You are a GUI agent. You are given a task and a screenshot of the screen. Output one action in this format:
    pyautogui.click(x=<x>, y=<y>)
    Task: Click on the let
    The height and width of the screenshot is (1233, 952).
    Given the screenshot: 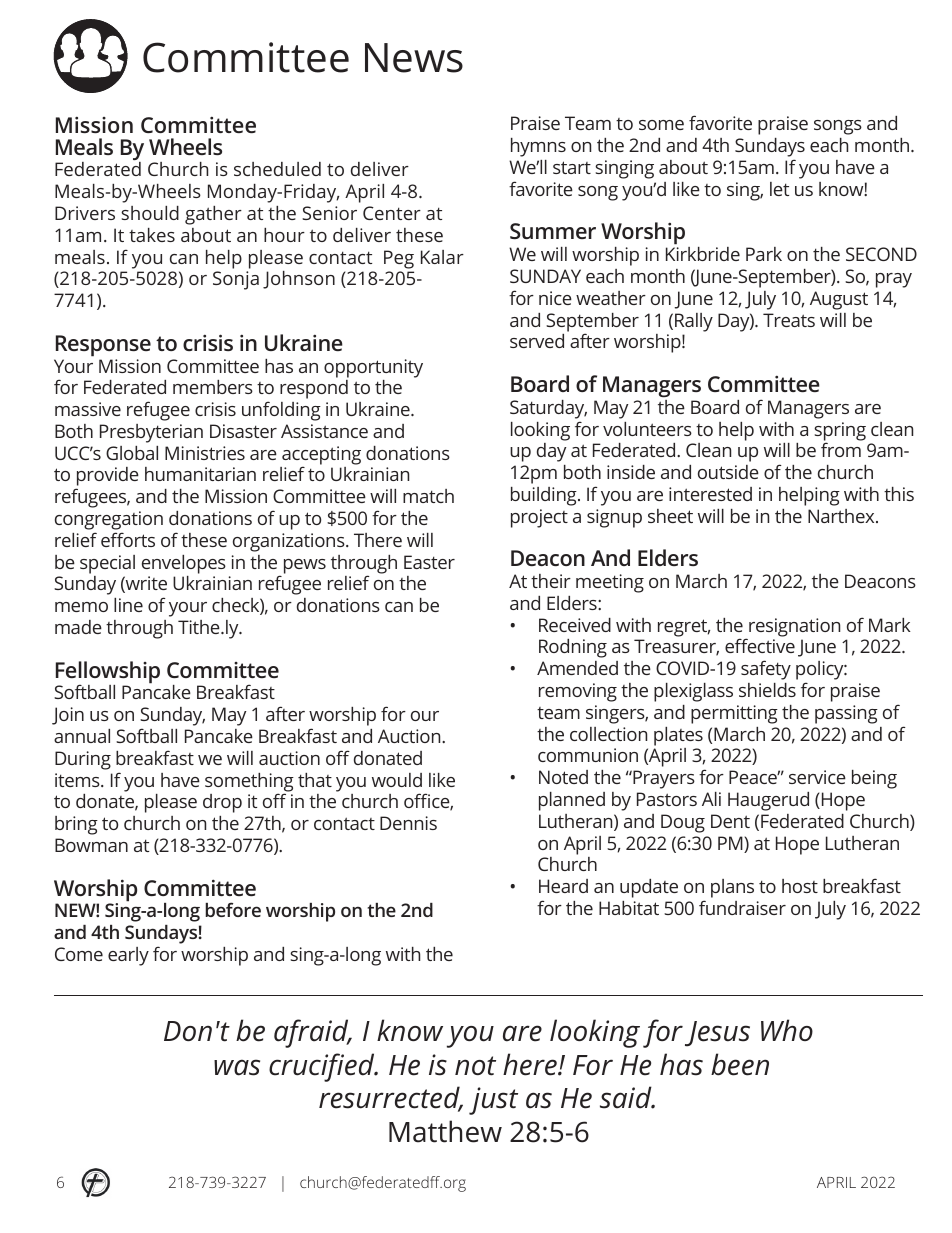 What is the action you would take?
    pyautogui.click(x=779, y=189)
